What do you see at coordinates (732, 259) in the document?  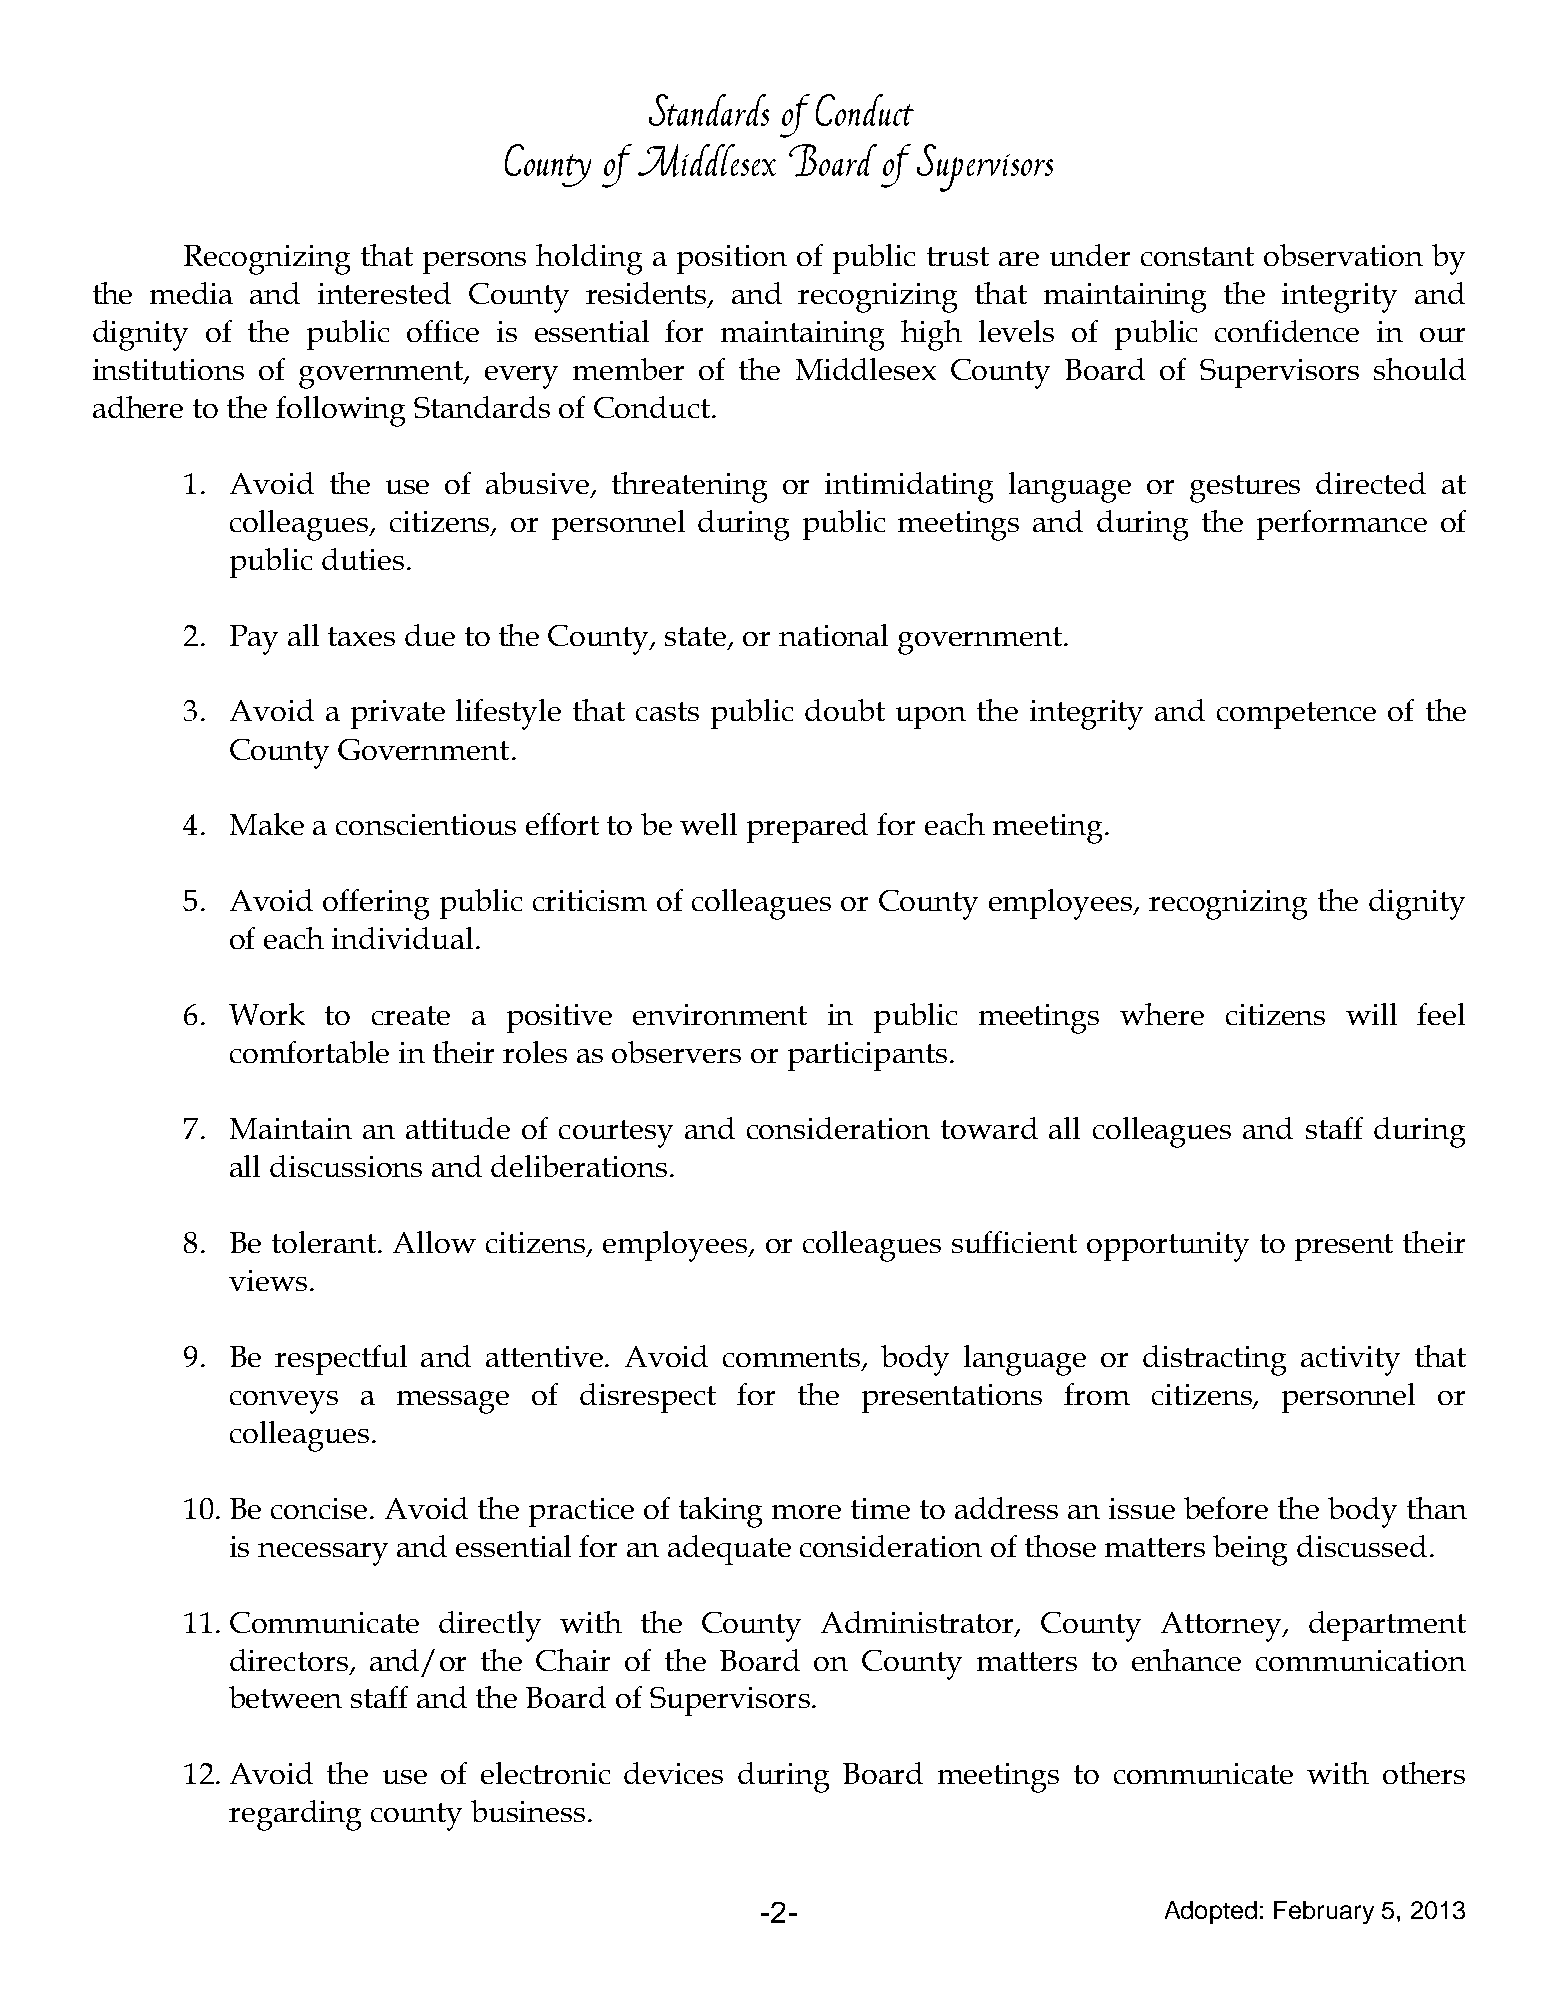 I see `position` at bounding box center [732, 259].
